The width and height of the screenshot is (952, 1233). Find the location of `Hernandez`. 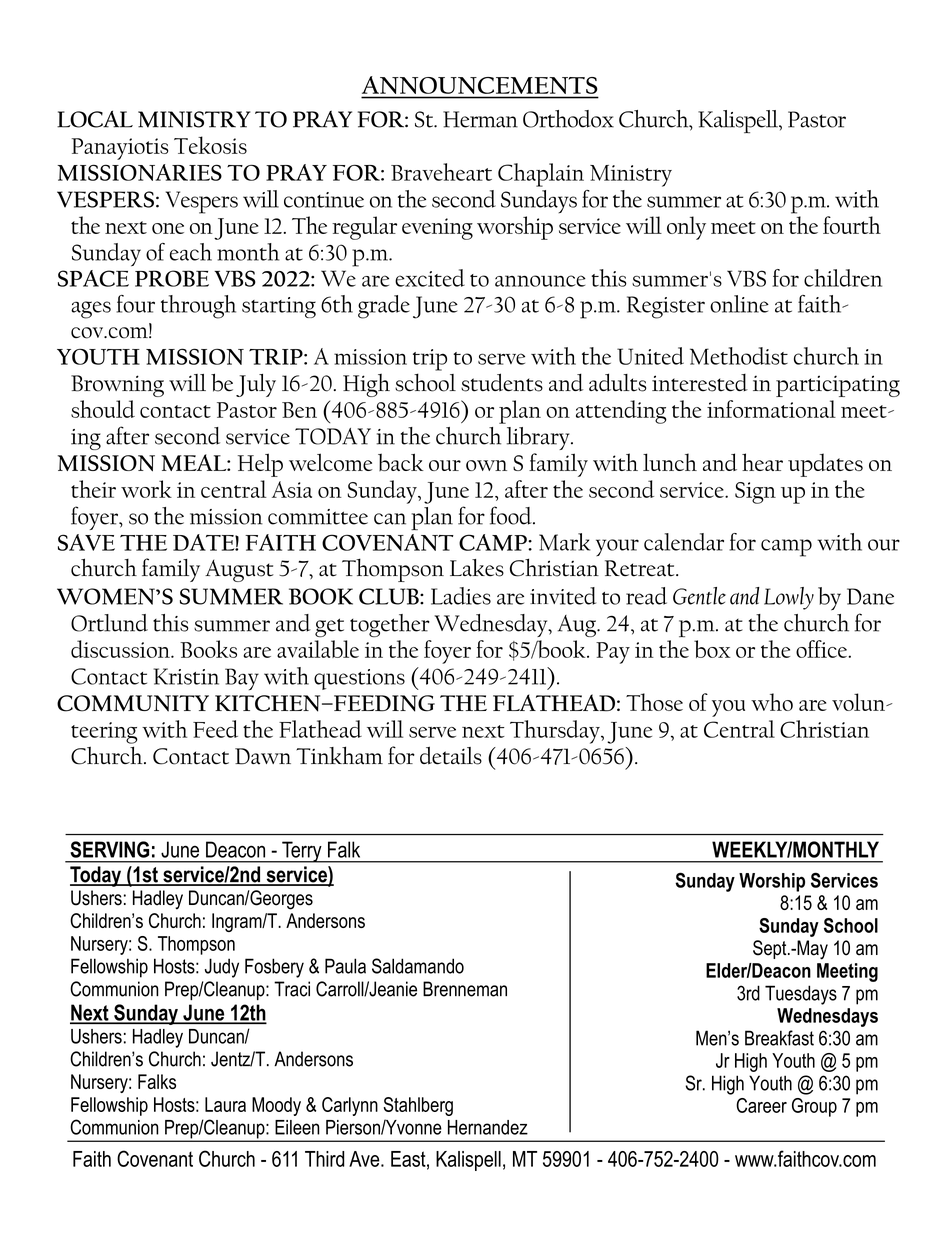

Hernandez is located at coordinates (488, 1127).
